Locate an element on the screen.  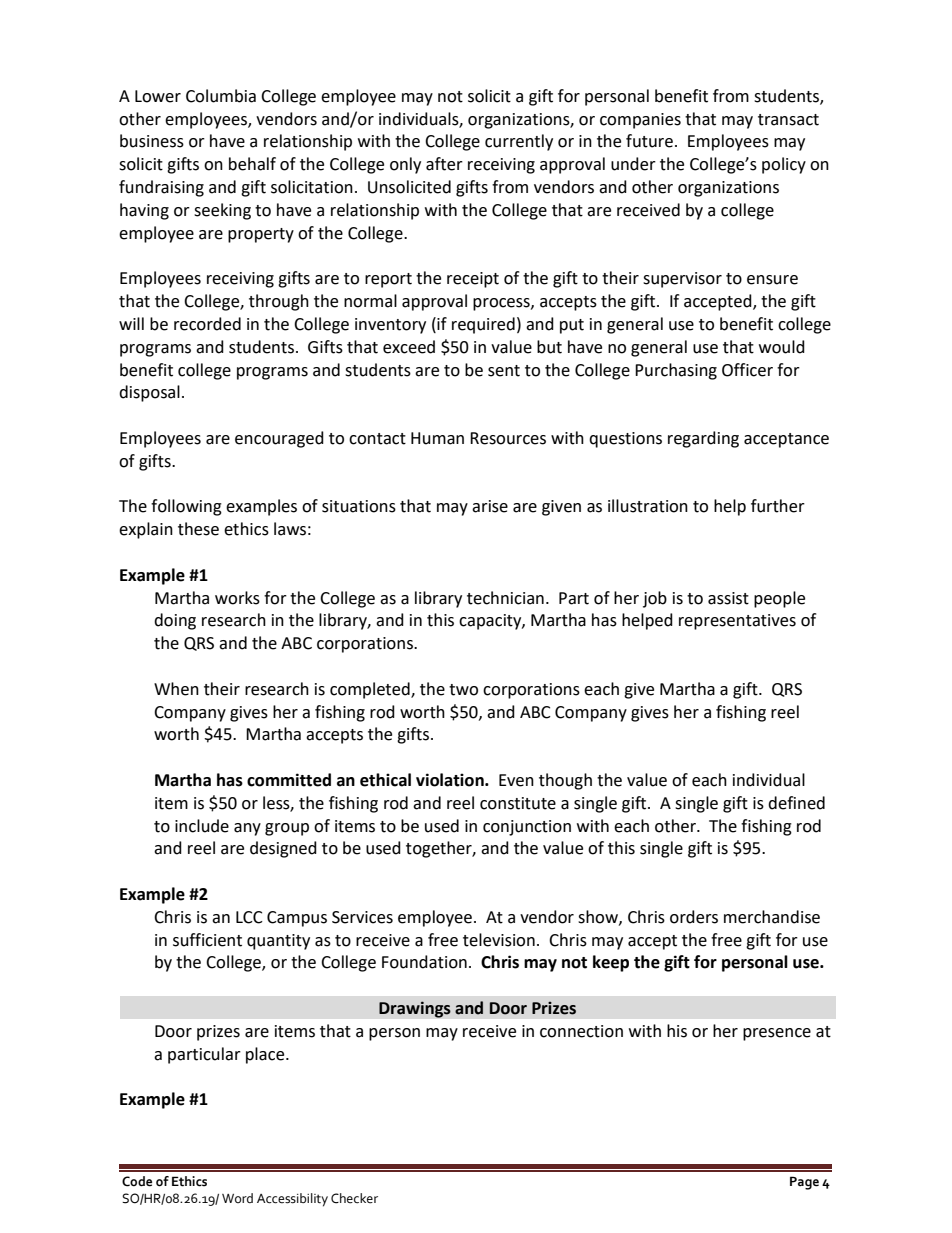
Columbia is located at coordinates (221, 96).
